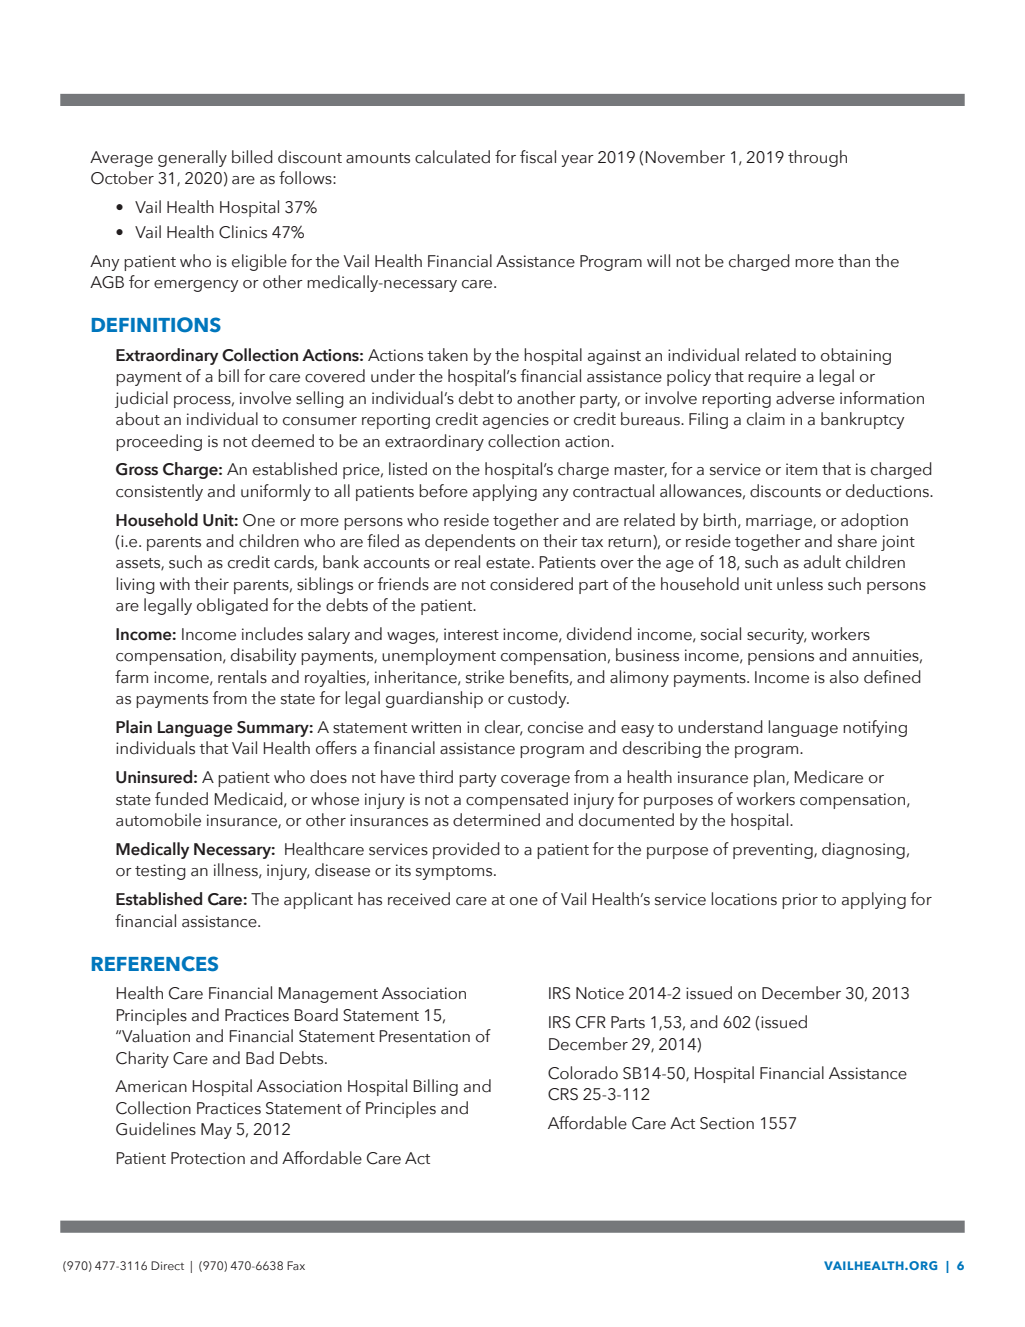 Image resolution: width=1025 pixels, height=1327 pixels. What do you see at coordinates (155, 964) in the screenshot?
I see `REFERENCES` at bounding box center [155, 964].
